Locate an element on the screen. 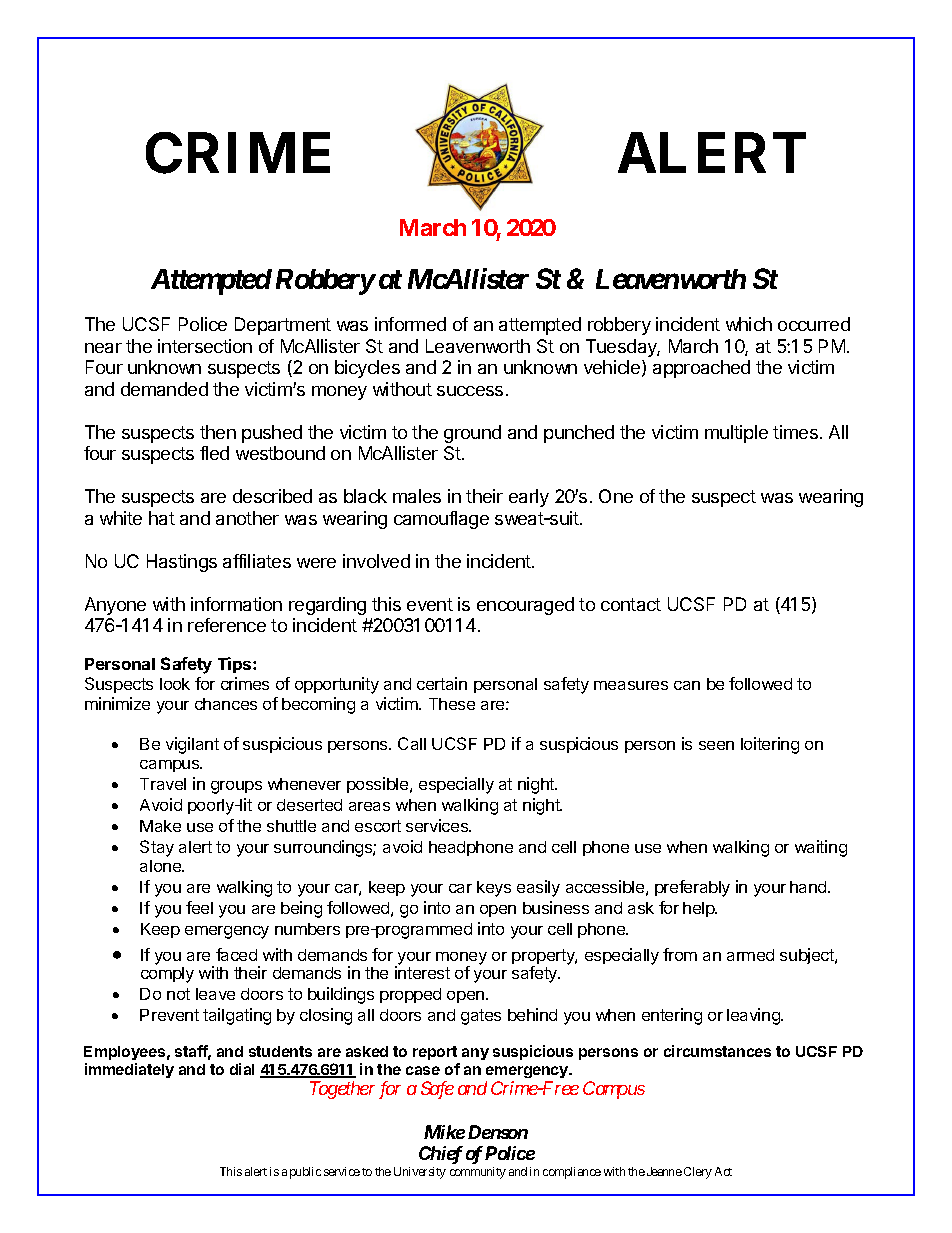  camouflage is located at coordinates (441, 520).
